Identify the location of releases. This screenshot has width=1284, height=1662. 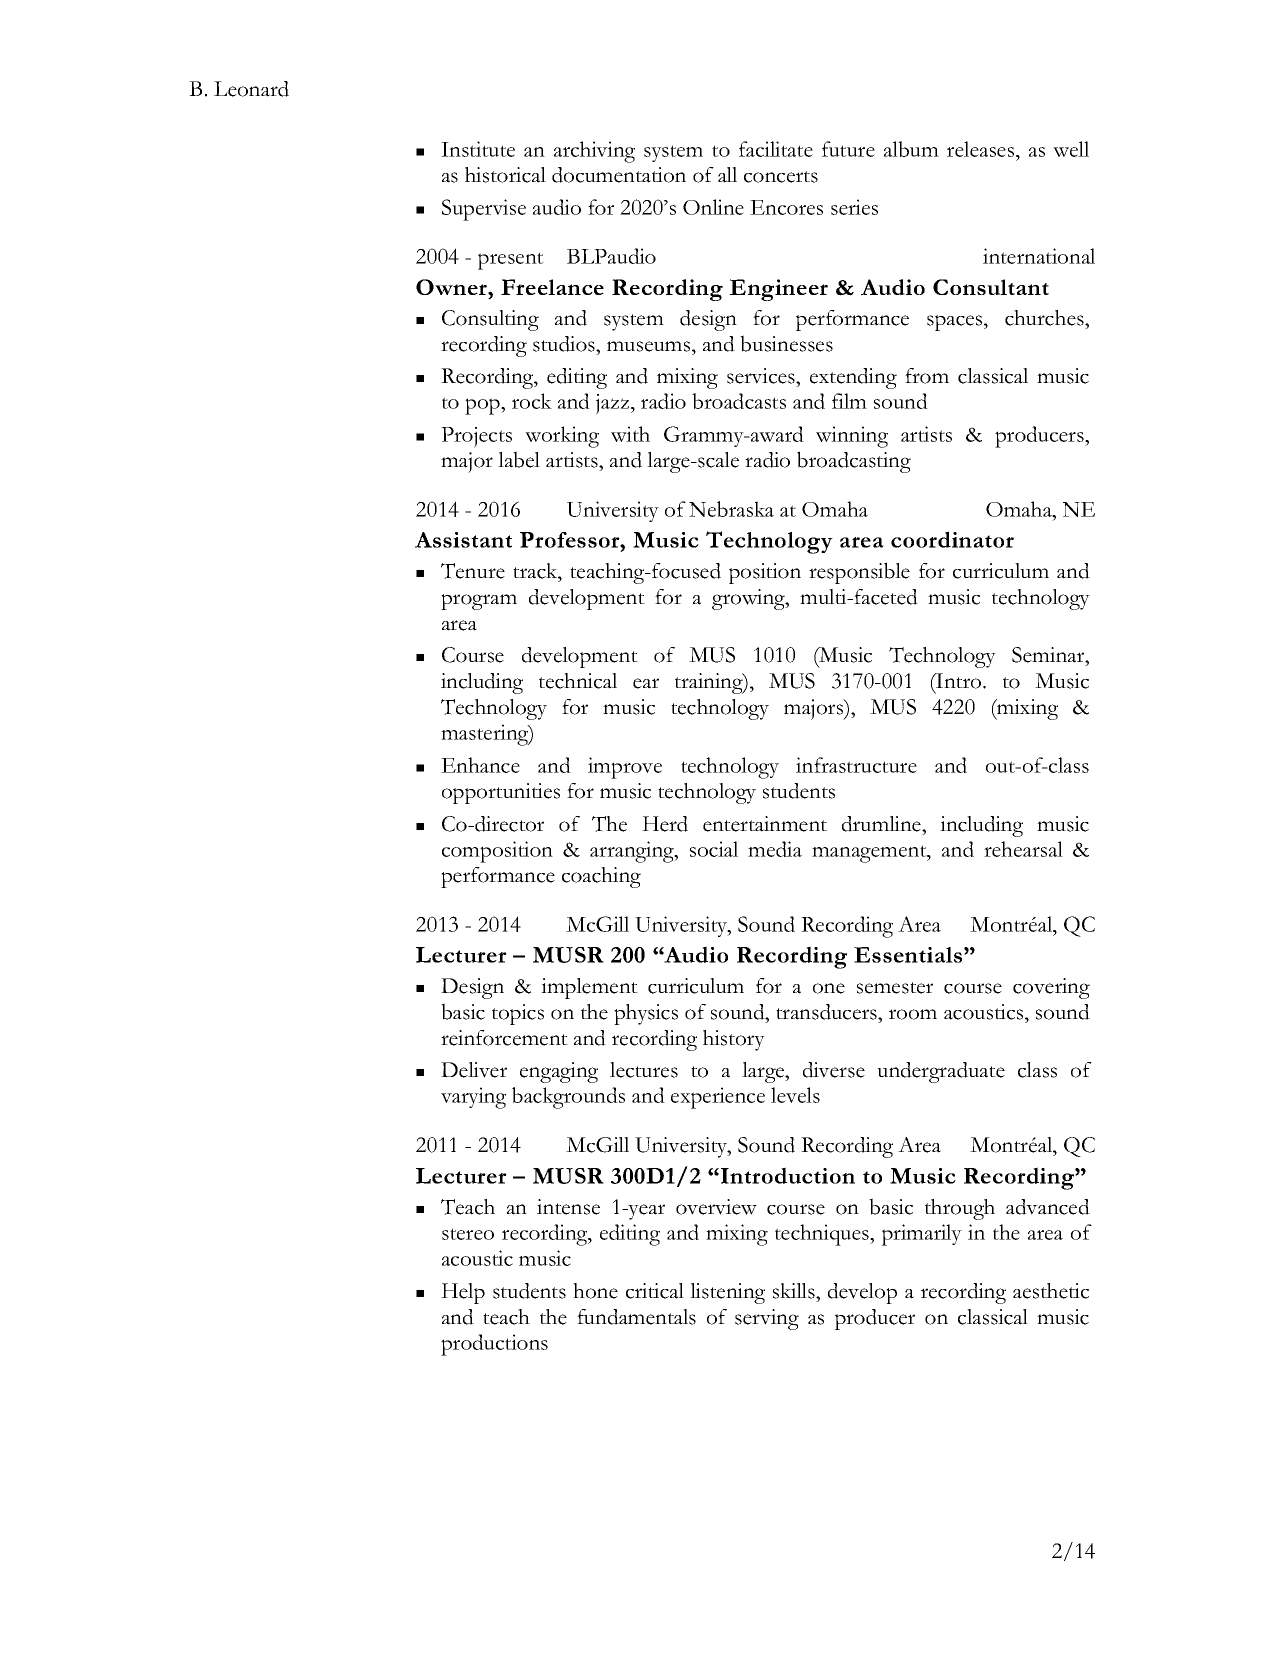
(982, 149).
